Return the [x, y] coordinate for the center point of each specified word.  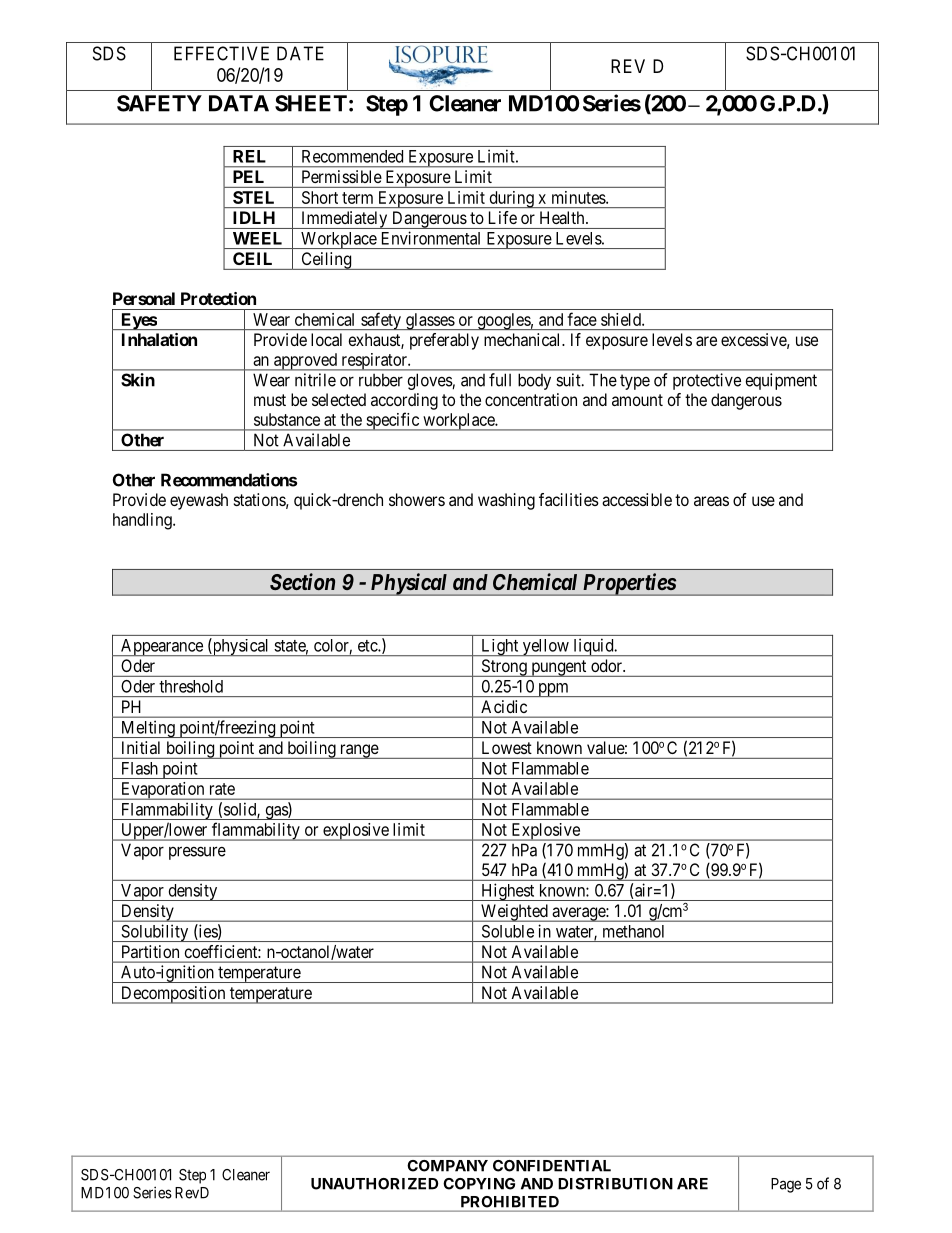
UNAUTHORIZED [374, 1184]
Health [563, 217]
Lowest [507, 747]
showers [417, 499]
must [270, 400]
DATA [239, 103]
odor [607, 665]
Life [503, 217]
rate [222, 789]
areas [711, 501]
